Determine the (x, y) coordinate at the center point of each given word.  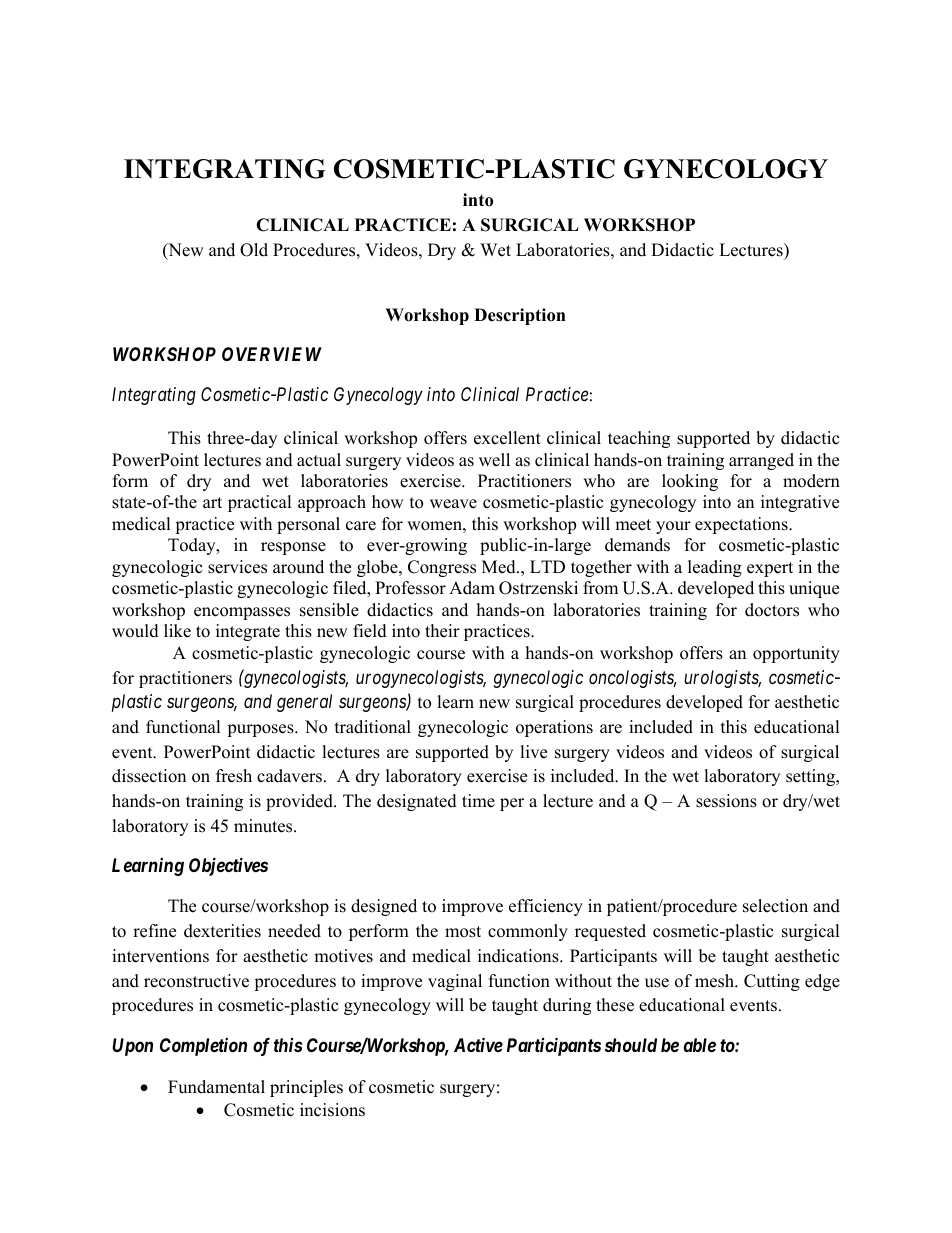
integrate (248, 632)
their (442, 631)
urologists (722, 679)
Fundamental (216, 1087)
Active (478, 1044)
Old (254, 250)
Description (520, 316)
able (700, 1045)
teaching (639, 439)
